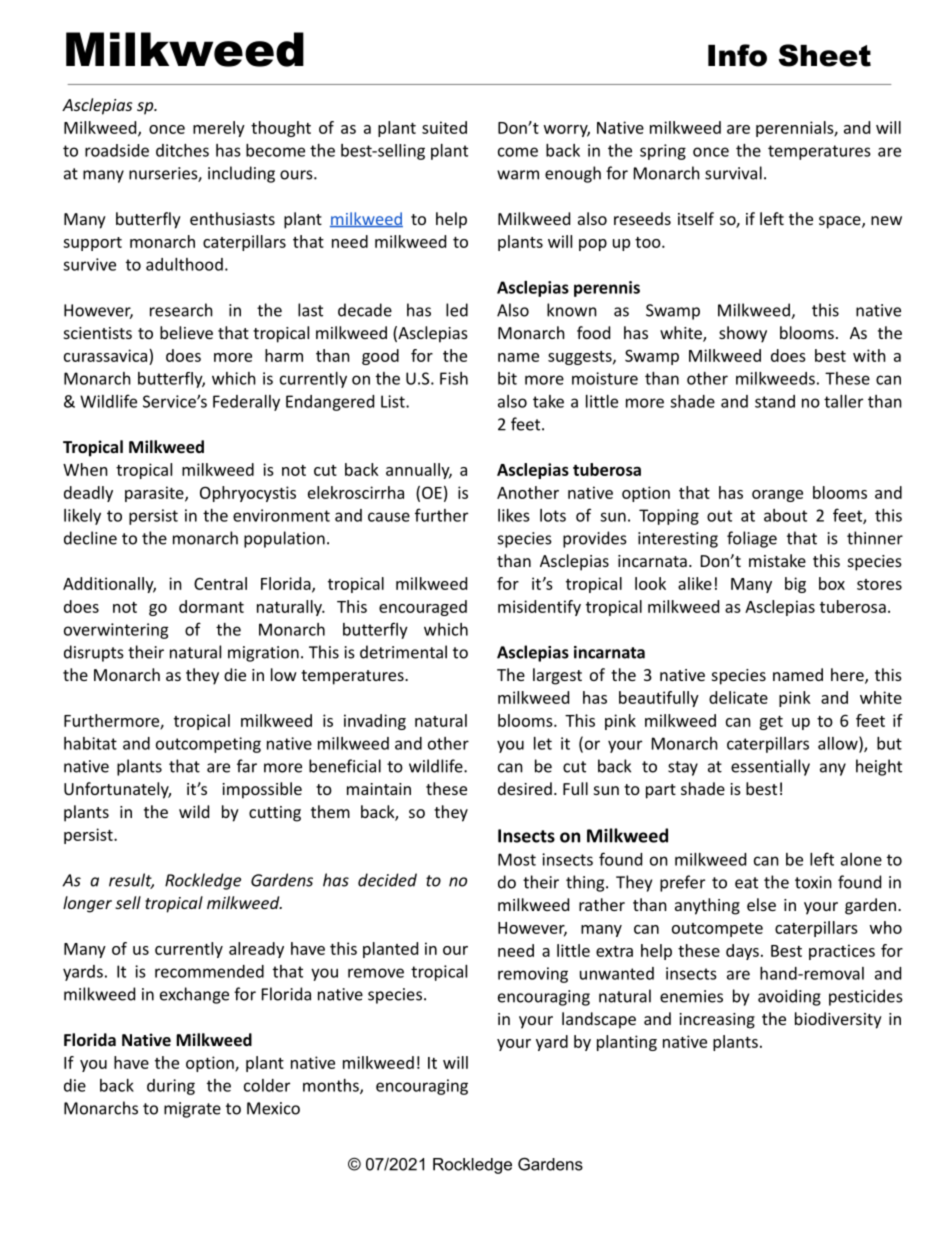 The height and width of the page is (1233, 952). What do you see at coordinates (444, 127) in the page?
I see `suited` at bounding box center [444, 127].
